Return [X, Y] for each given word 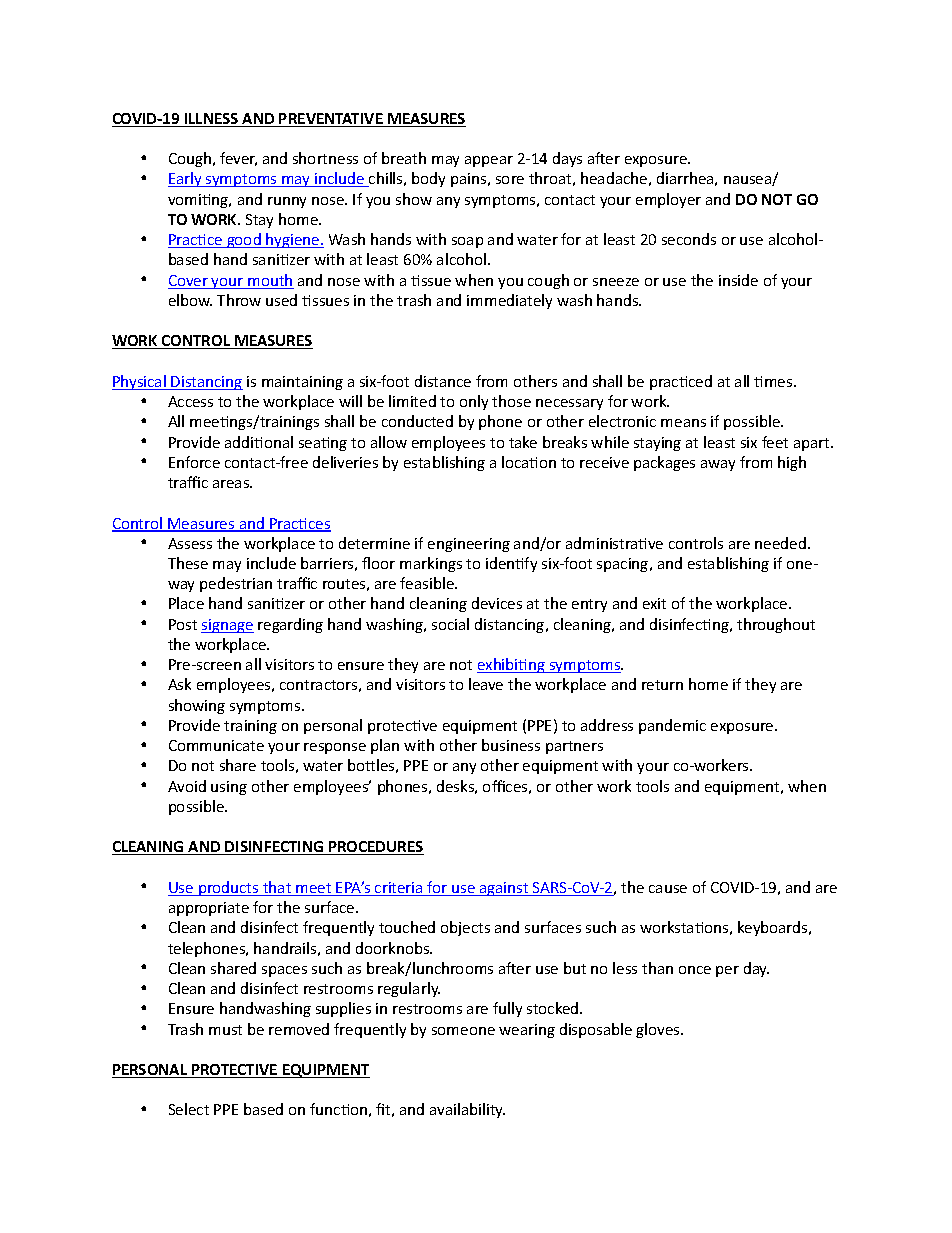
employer [668, 200]
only [474, 402]
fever [238, 159]
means [683, 423]
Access [190, 401]
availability [467, 1110]
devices [497, 603]
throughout [776, 625]
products [229, 888]
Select [189, 1109]
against [504, 889]
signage [227, 626]
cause [668, 889]
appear [489, 161]
